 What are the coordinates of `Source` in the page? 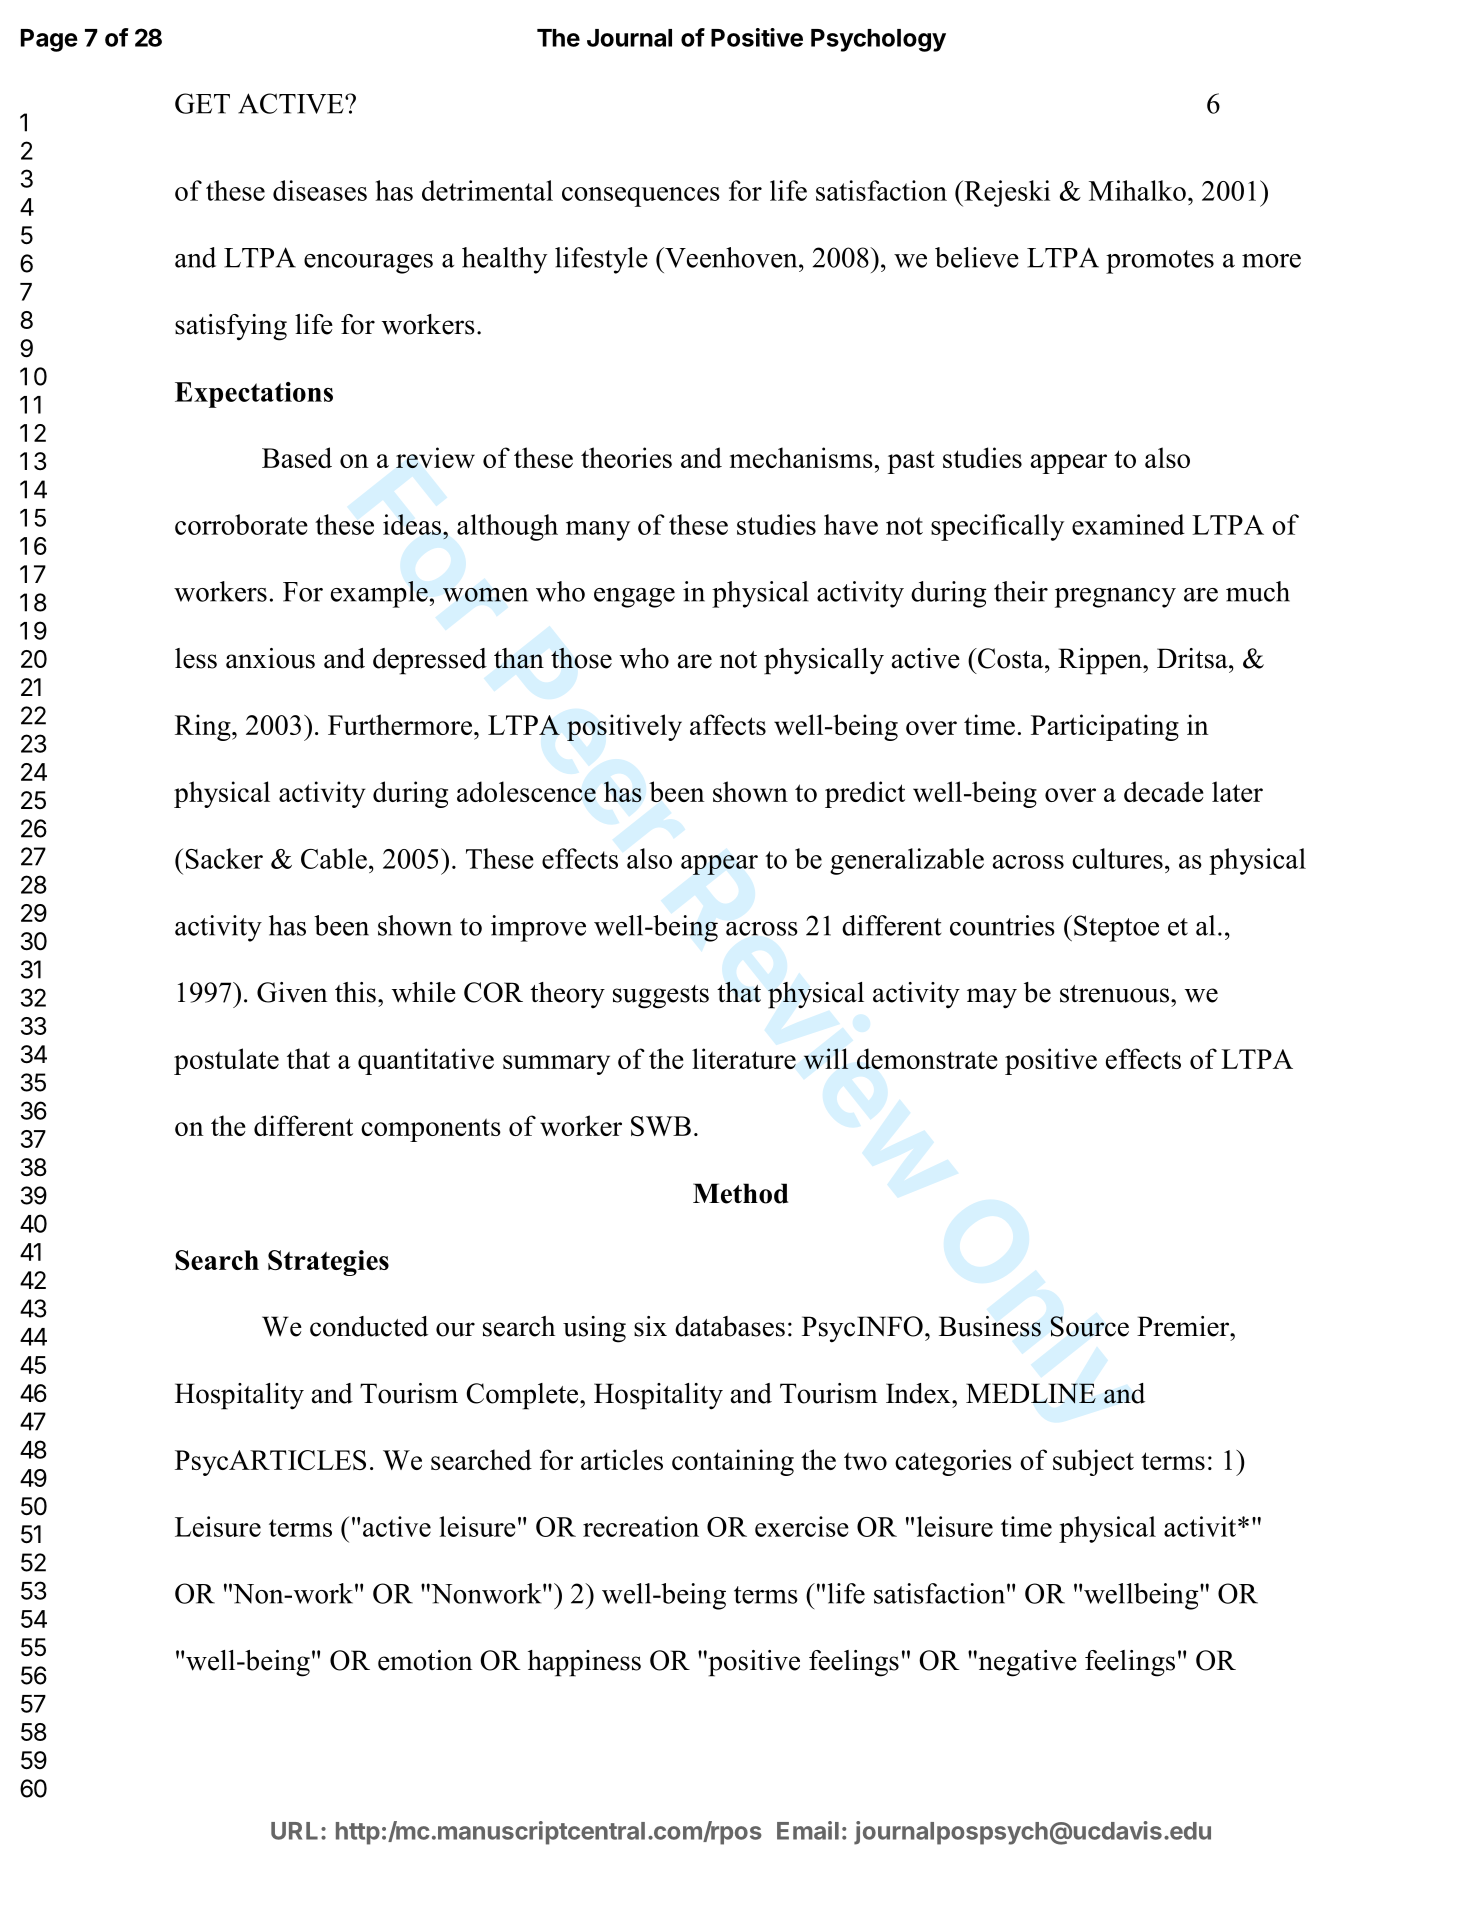 It's located at (1089, 1326).
